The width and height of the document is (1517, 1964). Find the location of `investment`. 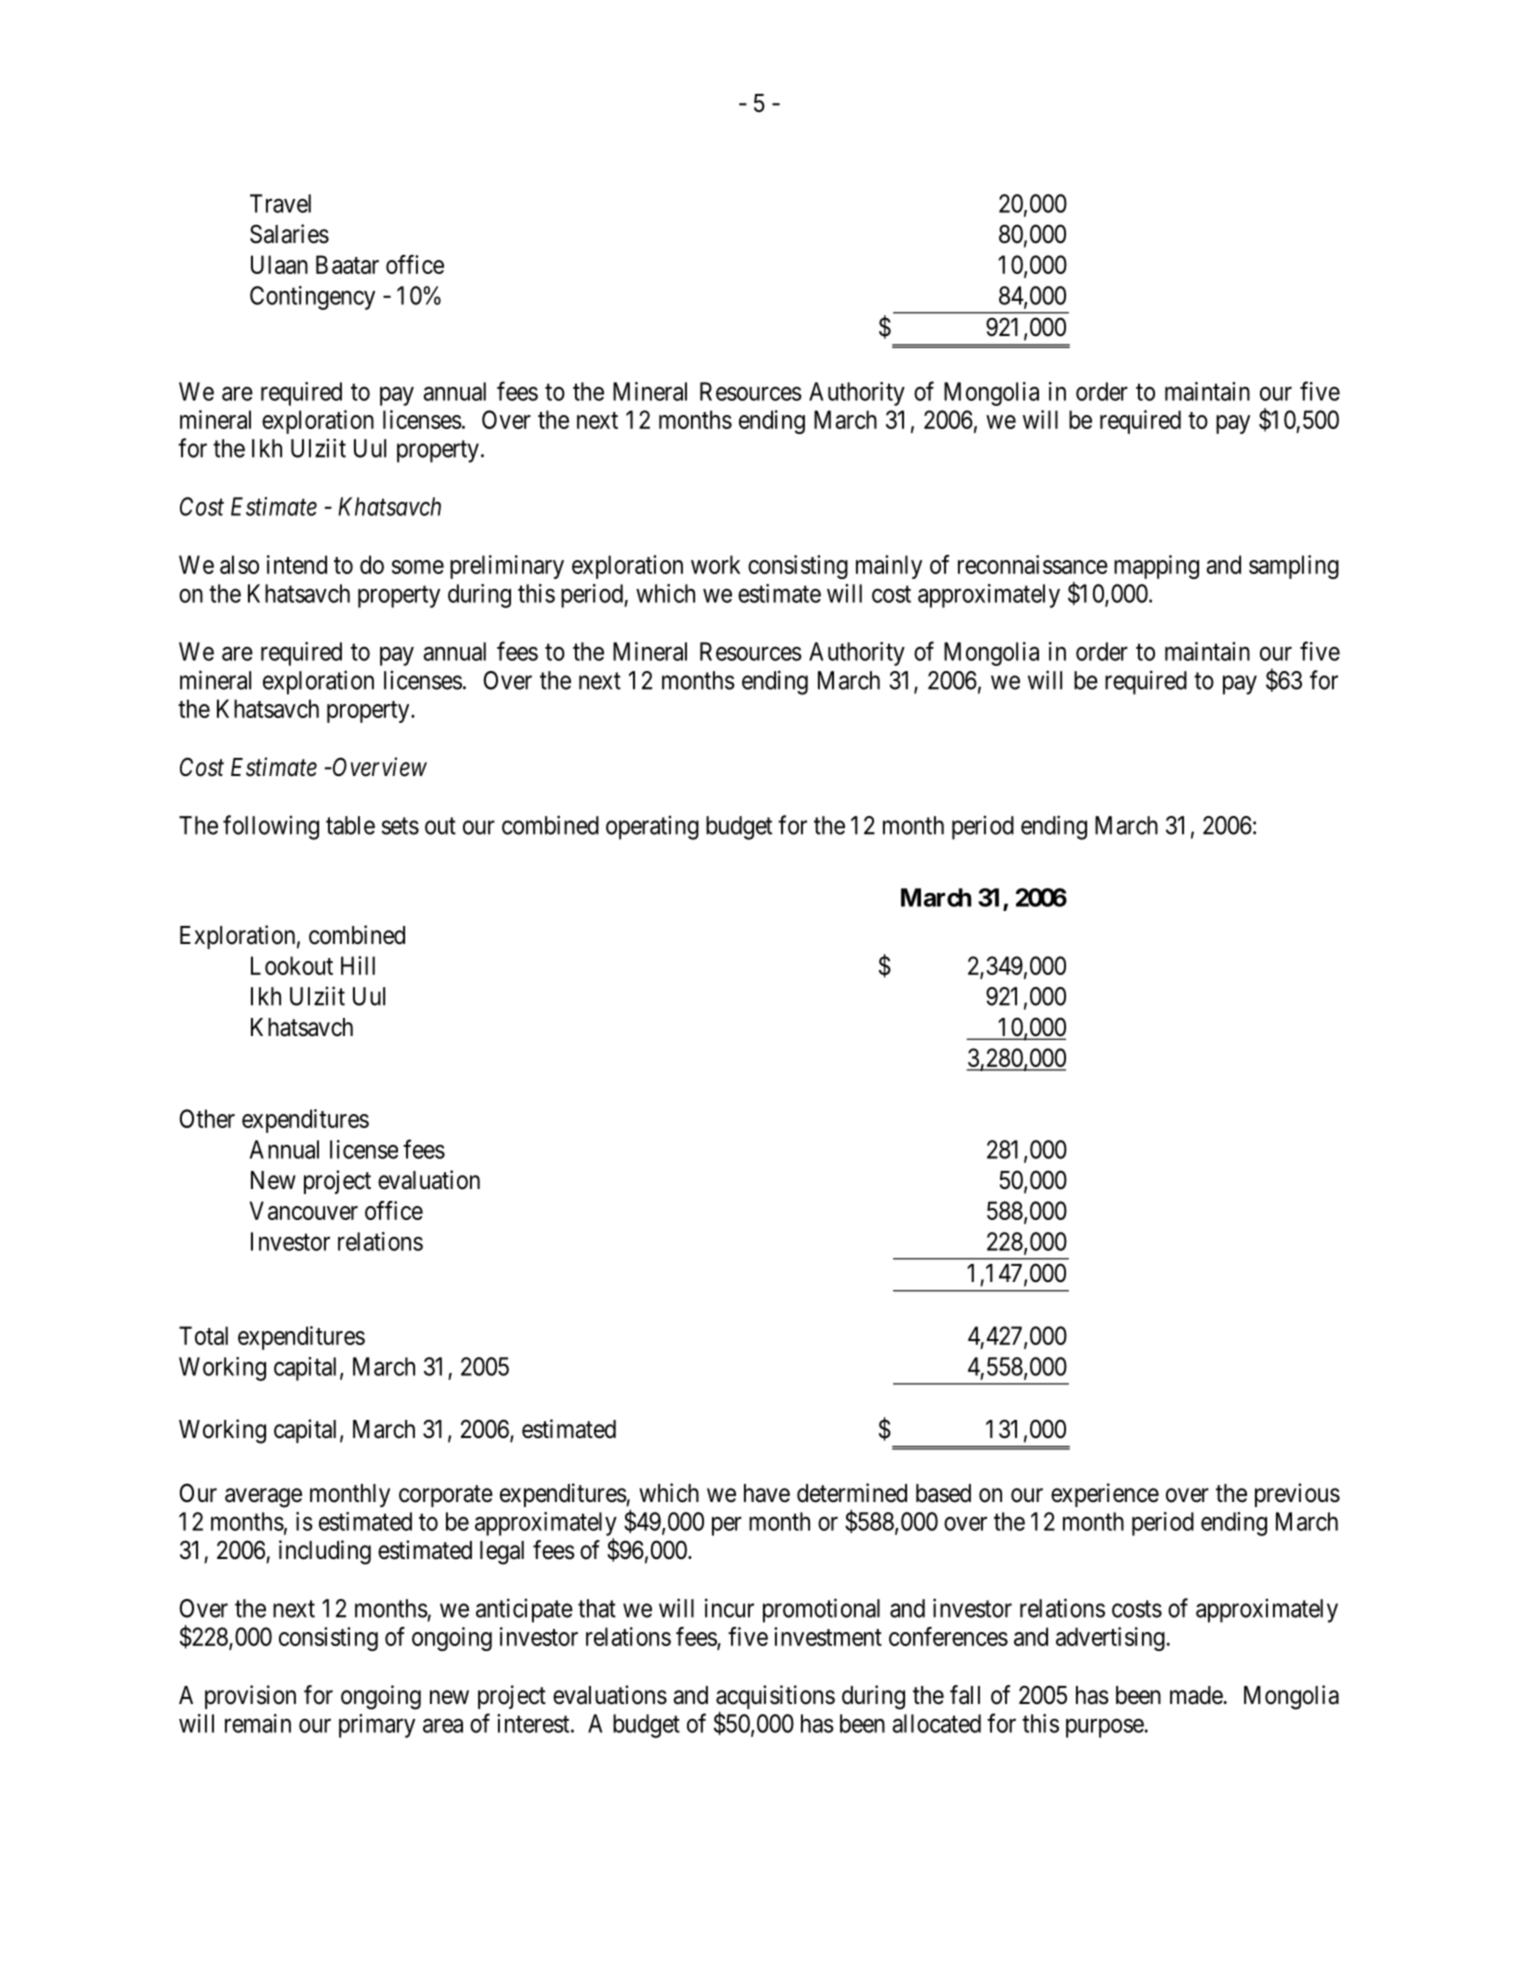

investment is located at coordinates (828, 1636).
